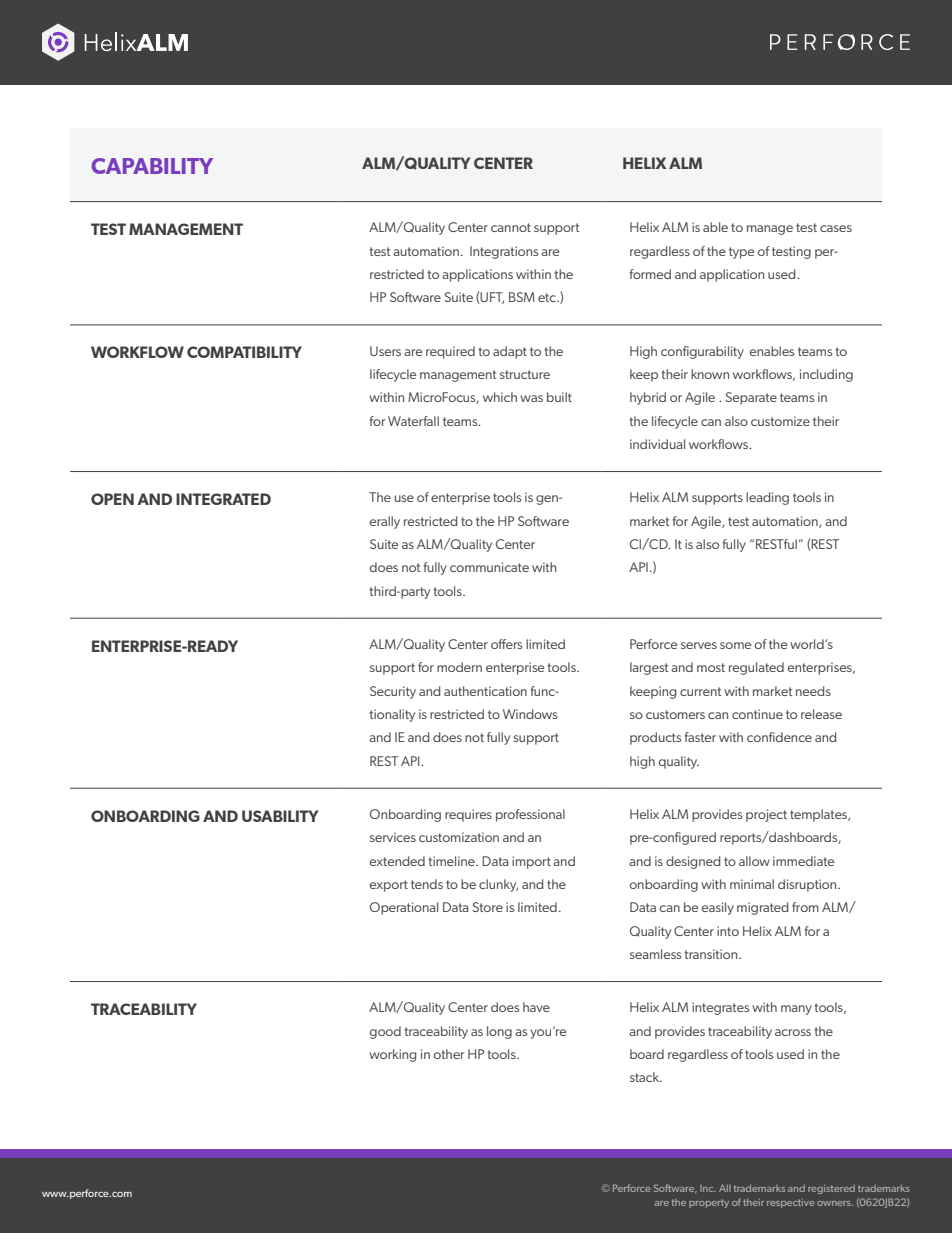  I want to click on communicate, so click(489, 567).
